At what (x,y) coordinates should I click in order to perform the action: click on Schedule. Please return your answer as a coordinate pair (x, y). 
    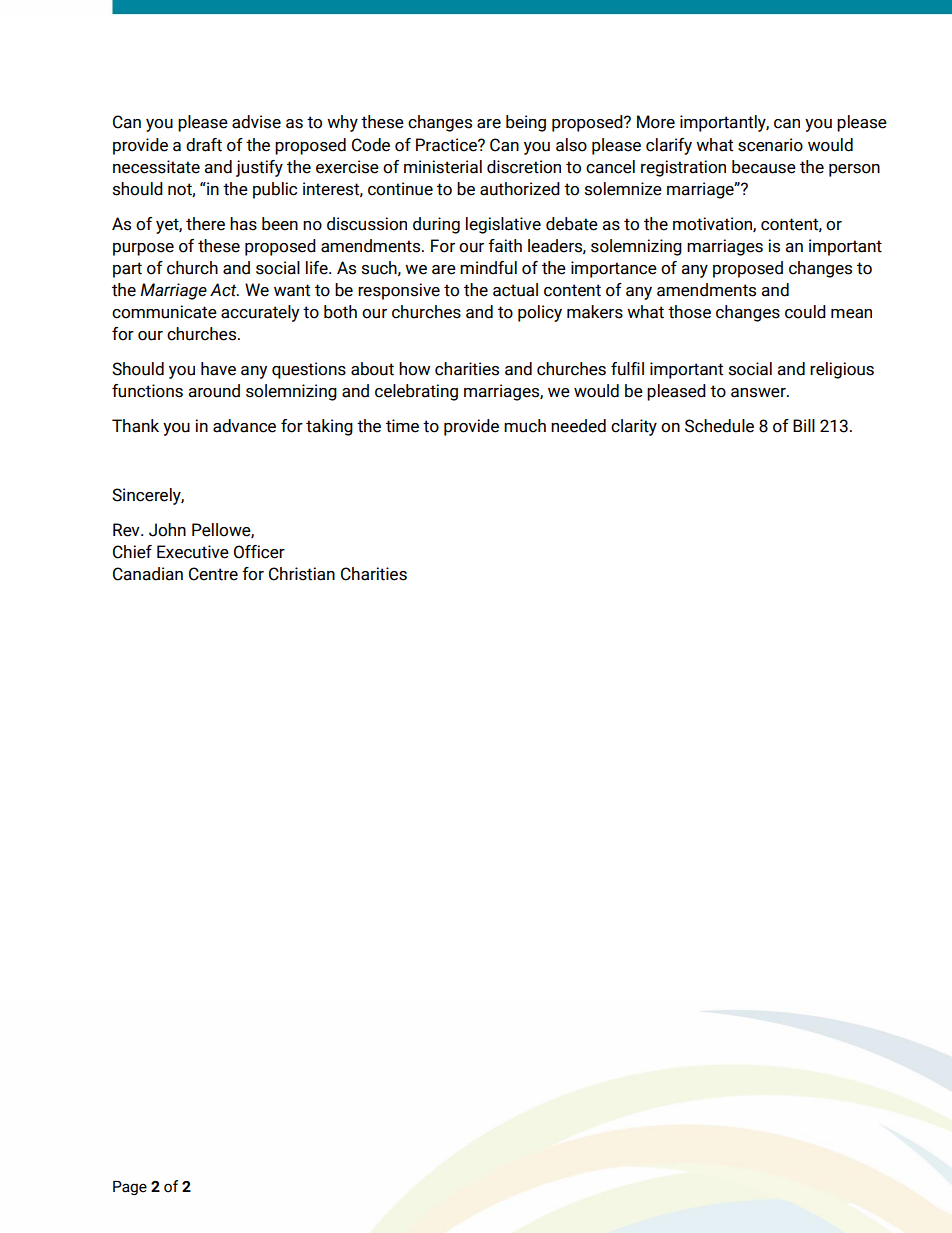
    Looking at the image, I should click on (719, 426).
